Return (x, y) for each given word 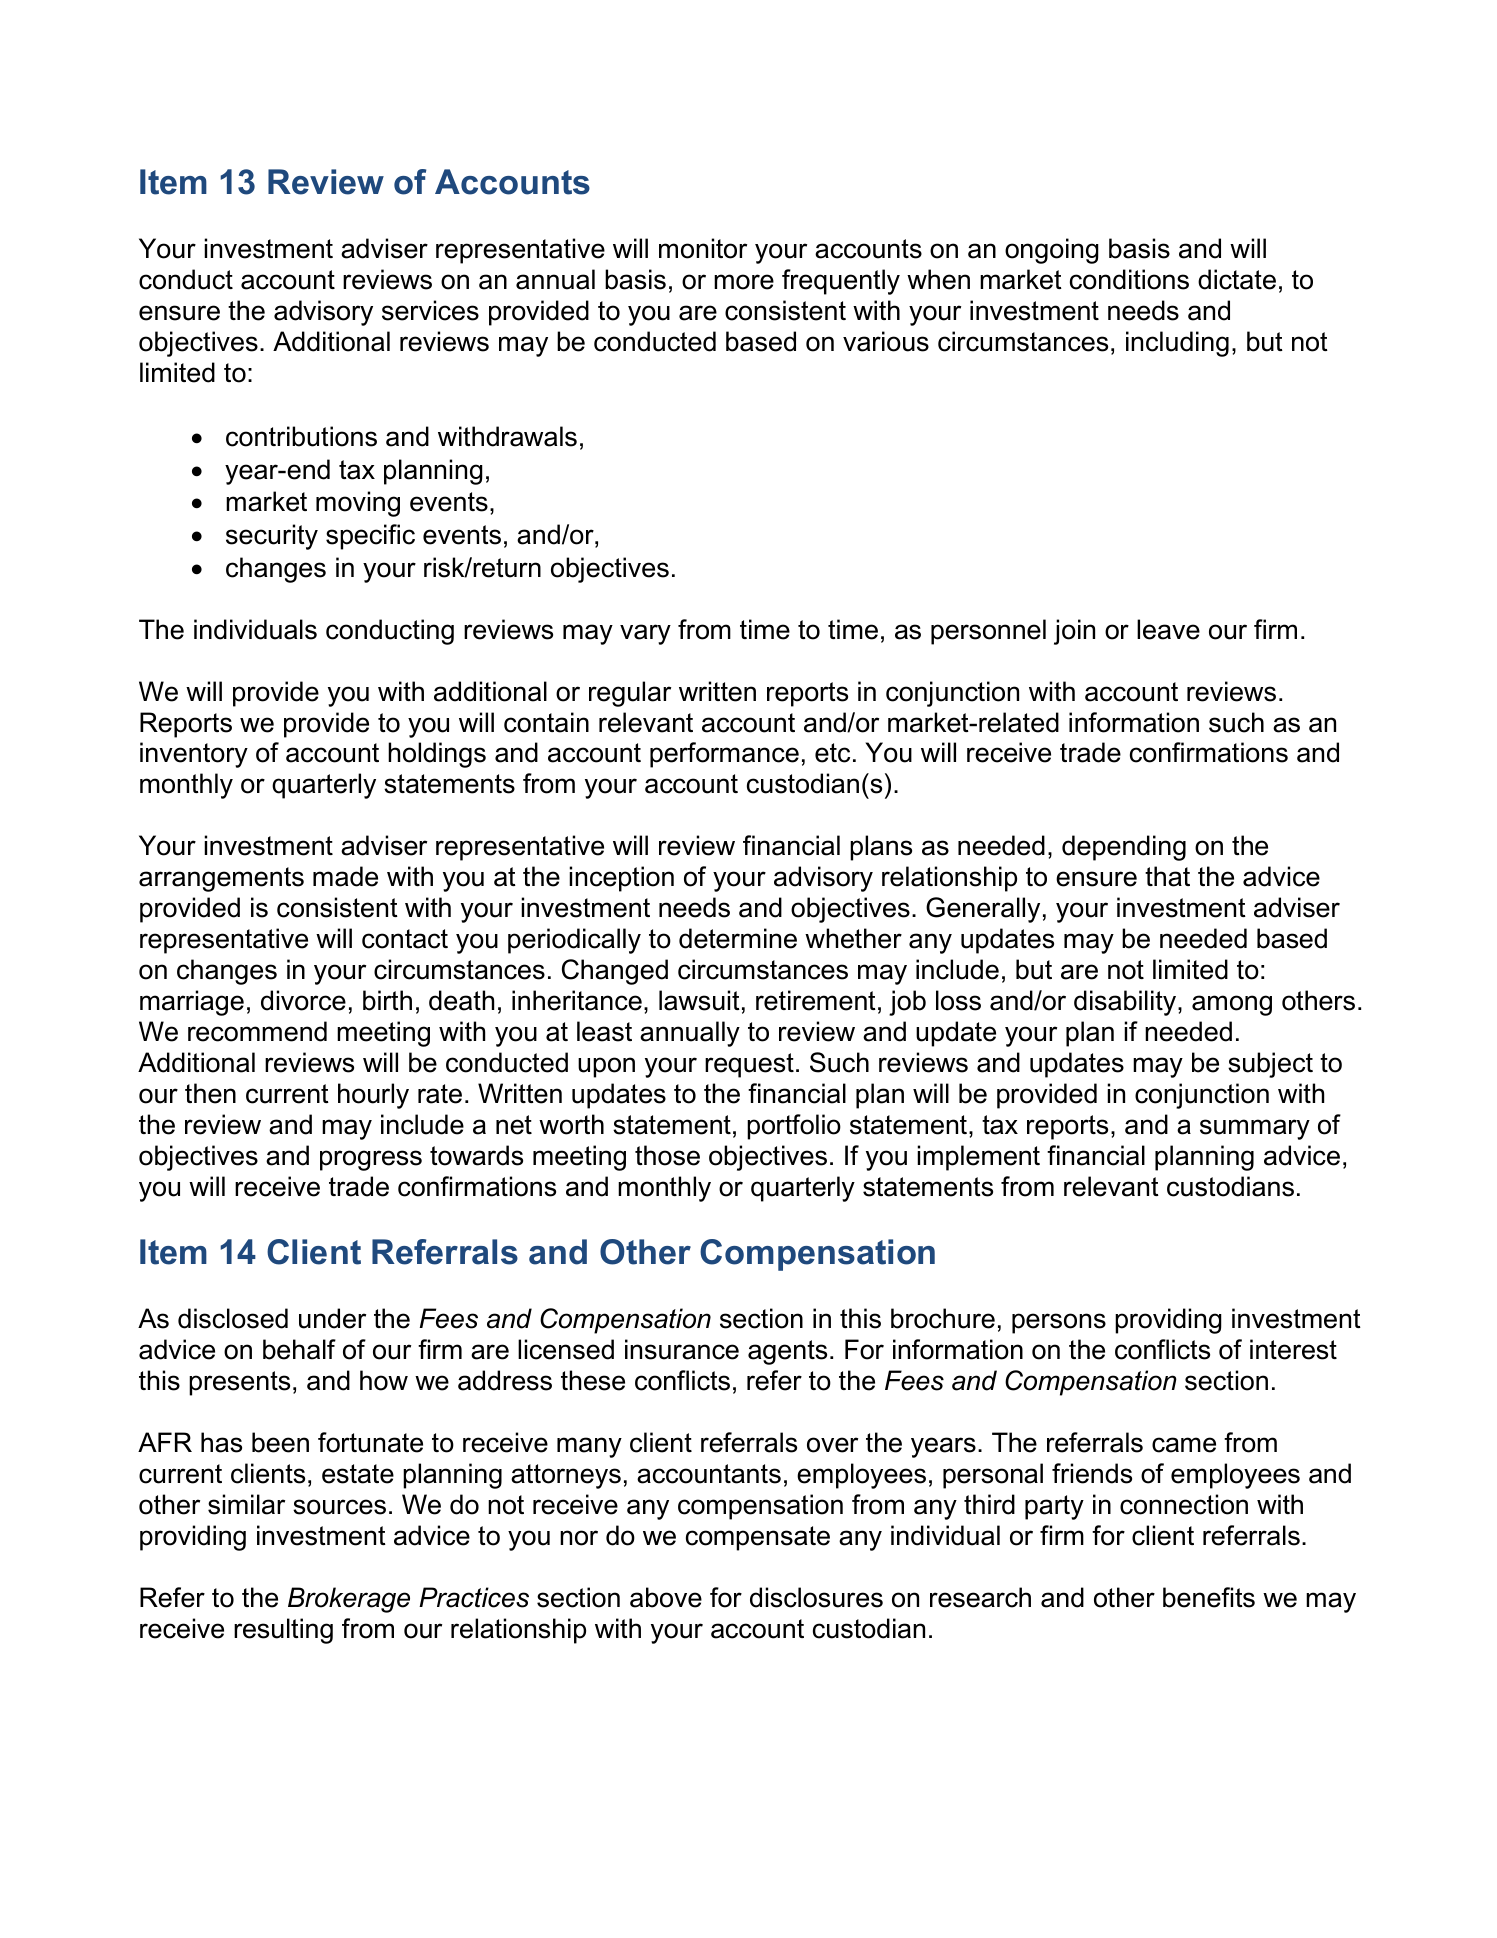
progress (371, 1160)
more (744, 282)
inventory (194, 755)
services (430, 310)
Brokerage (349, 1600)
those (667, 1155)
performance (724, 755)
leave (1168, 629)
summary (1255, 1129)
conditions (1129, 279)
